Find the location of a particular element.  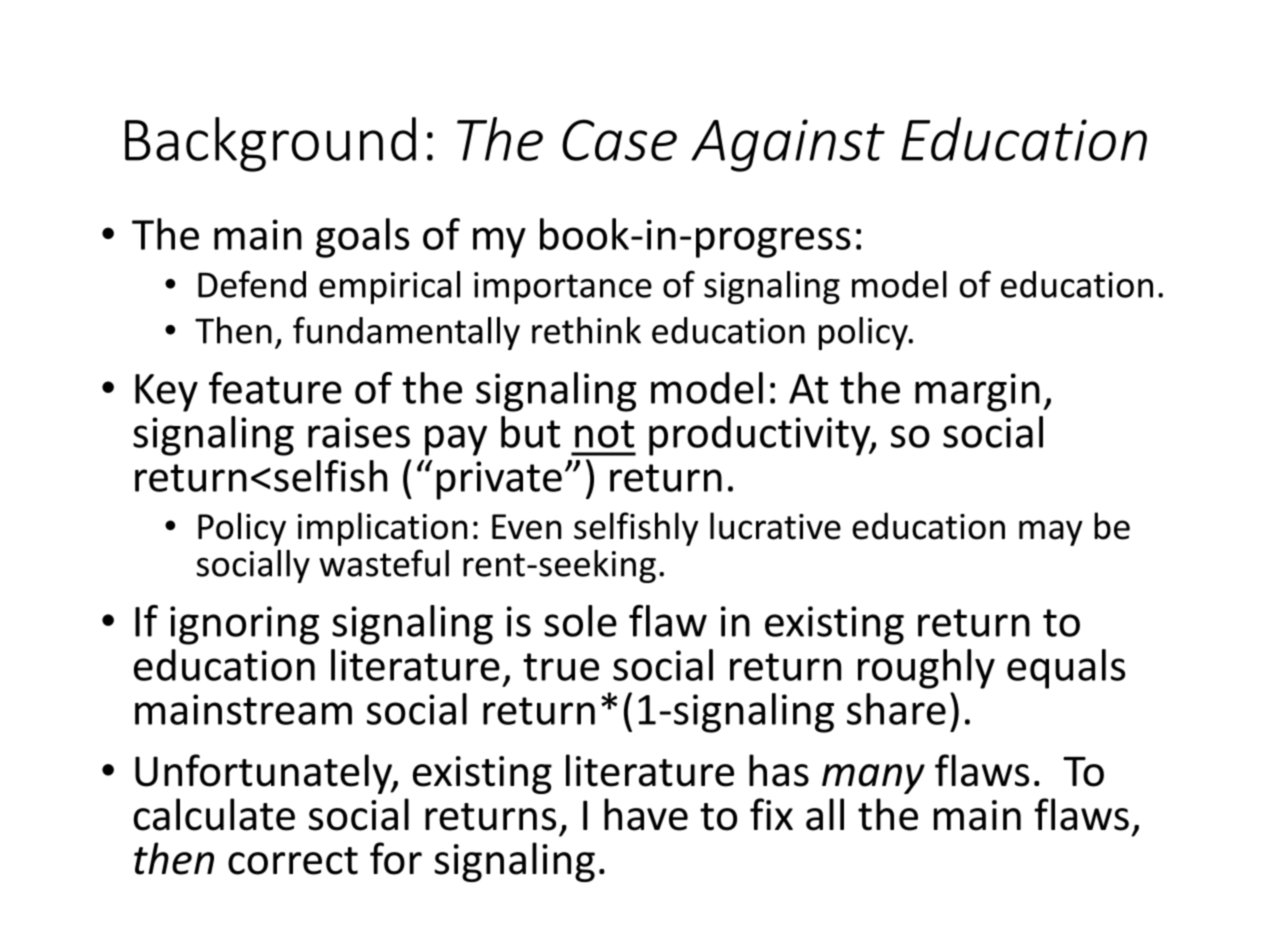

ignoring is located at coordinates (244, 625).
